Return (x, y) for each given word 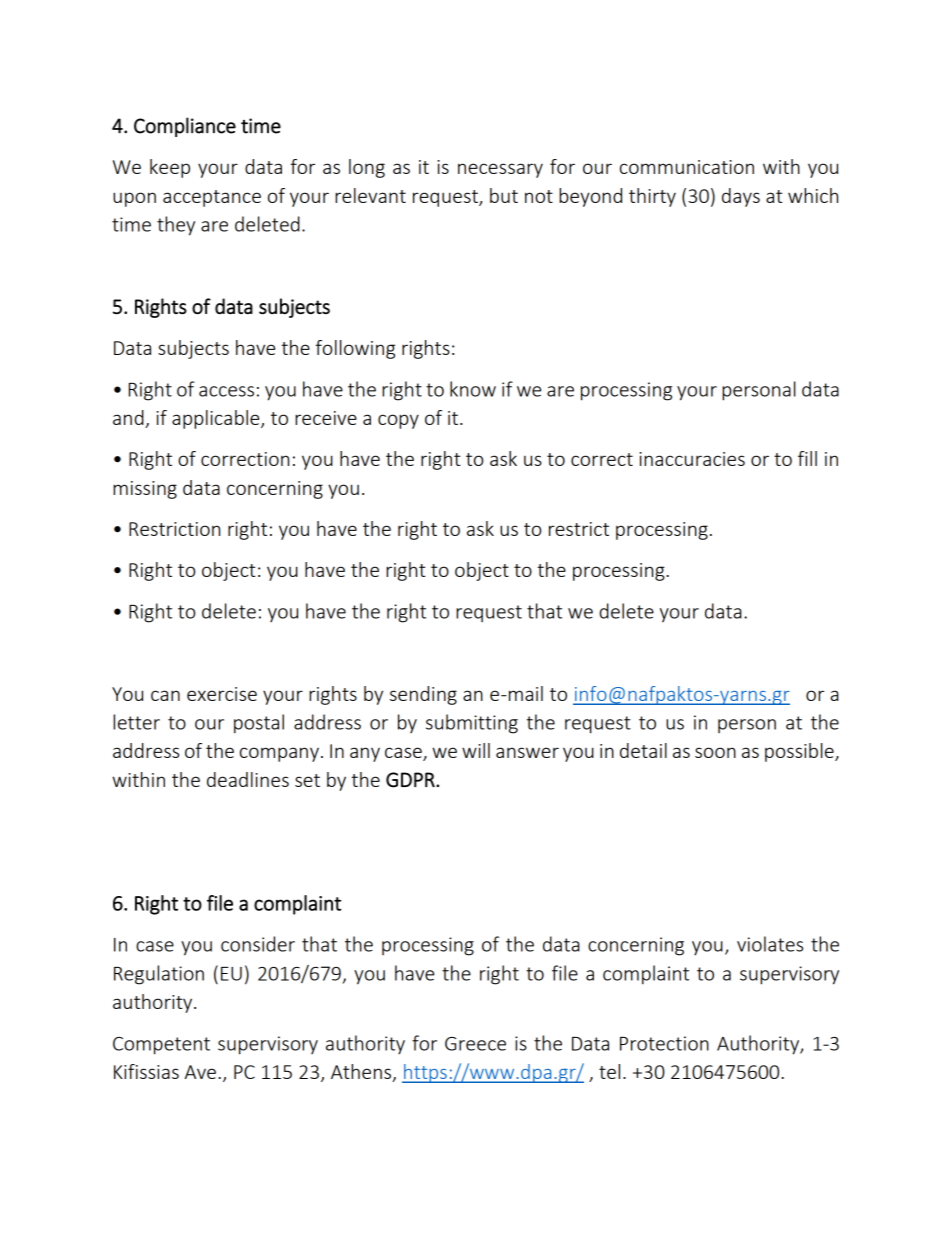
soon (715, 752)
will (476, 750)
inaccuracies (692, 459)
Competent (161, 1046)
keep (170, 168)
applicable (217, 419)
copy (398, 421)
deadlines (248, 779)
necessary (500, 170)
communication (687, 167)
